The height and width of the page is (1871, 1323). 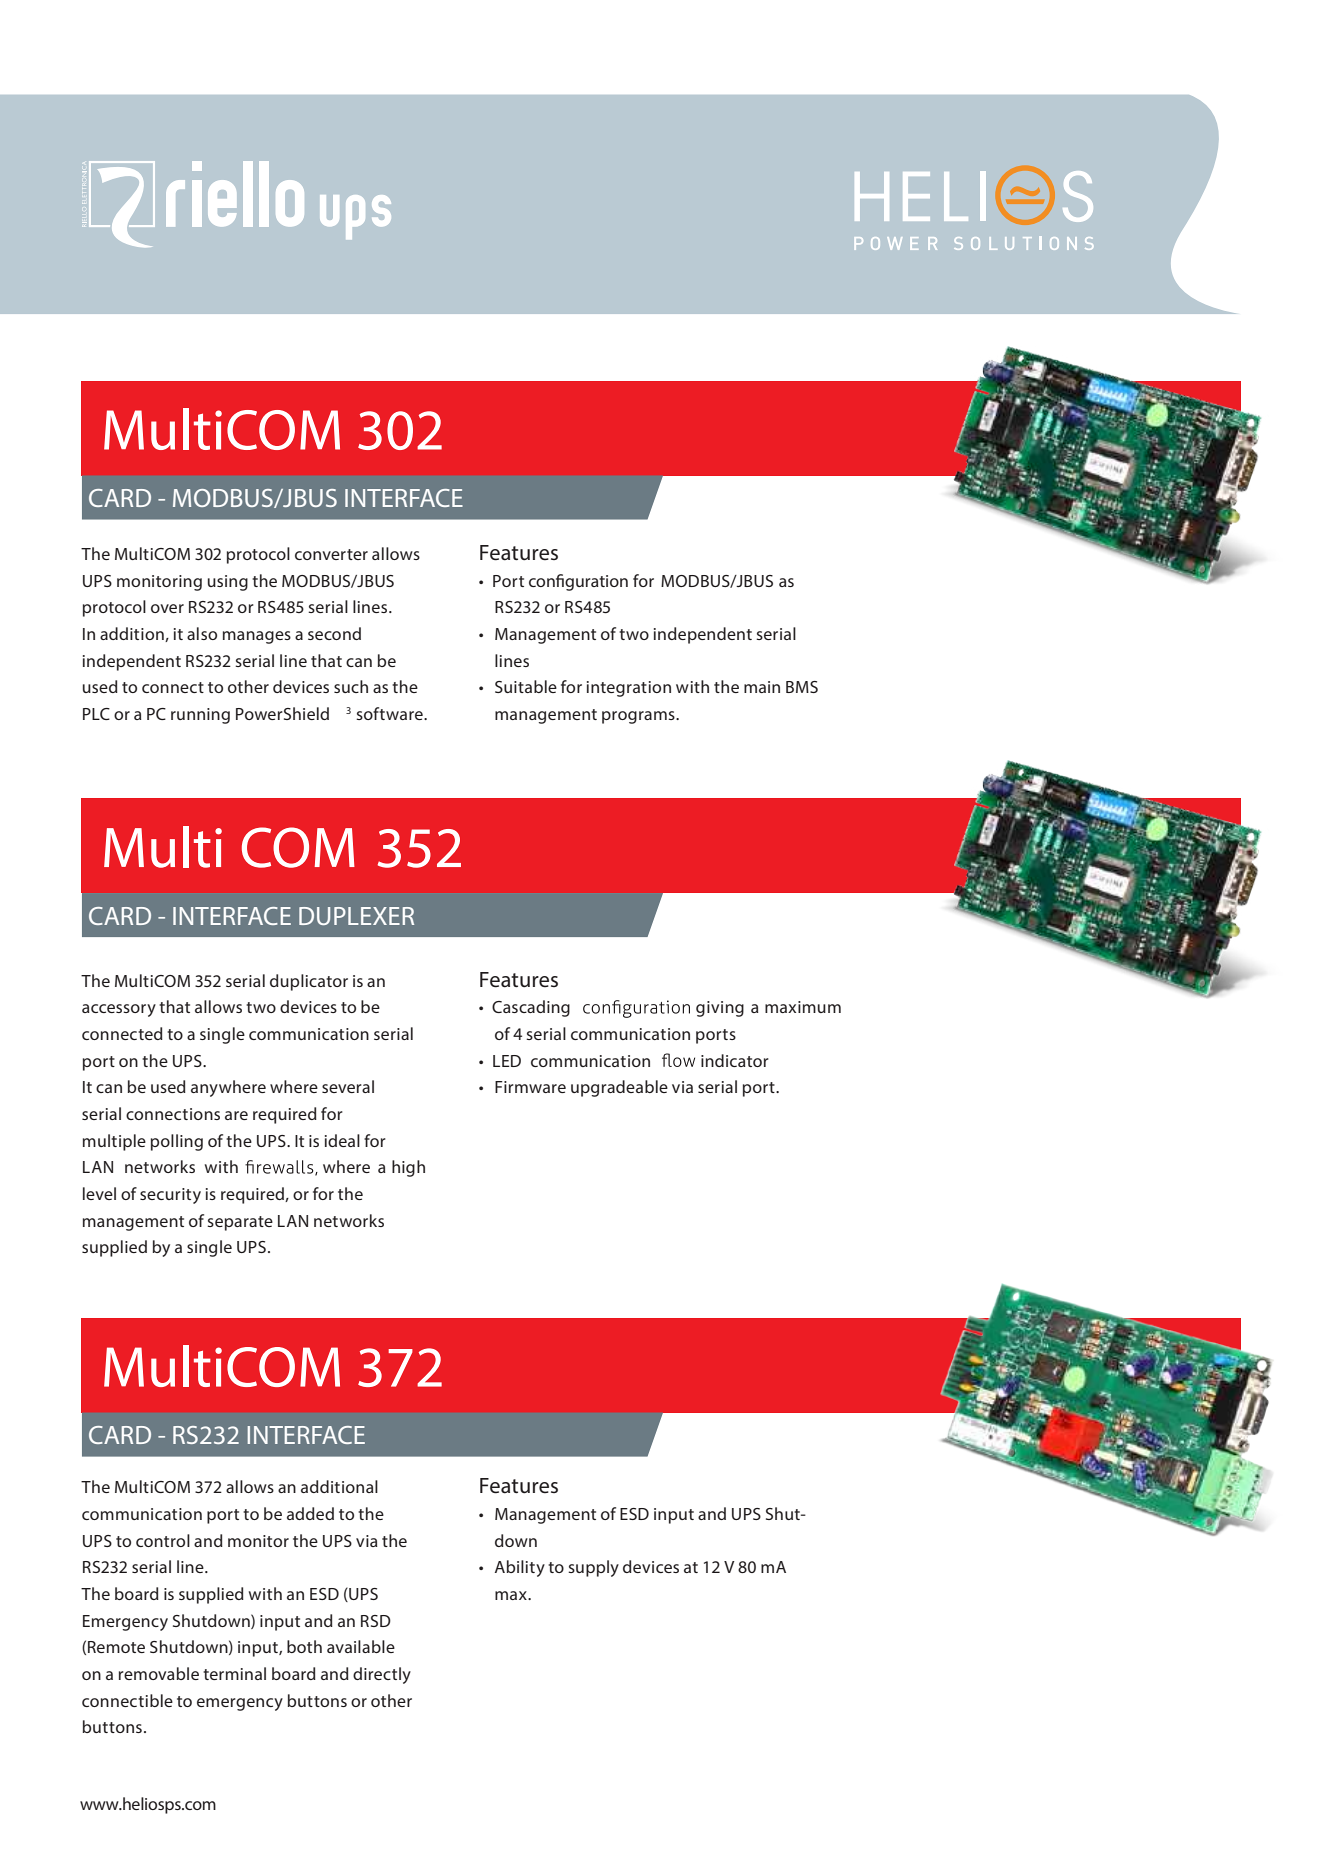 What do you see at coordinates (159, 1673) in the page?
I see `removable` at bounding box center [159, 1673].
